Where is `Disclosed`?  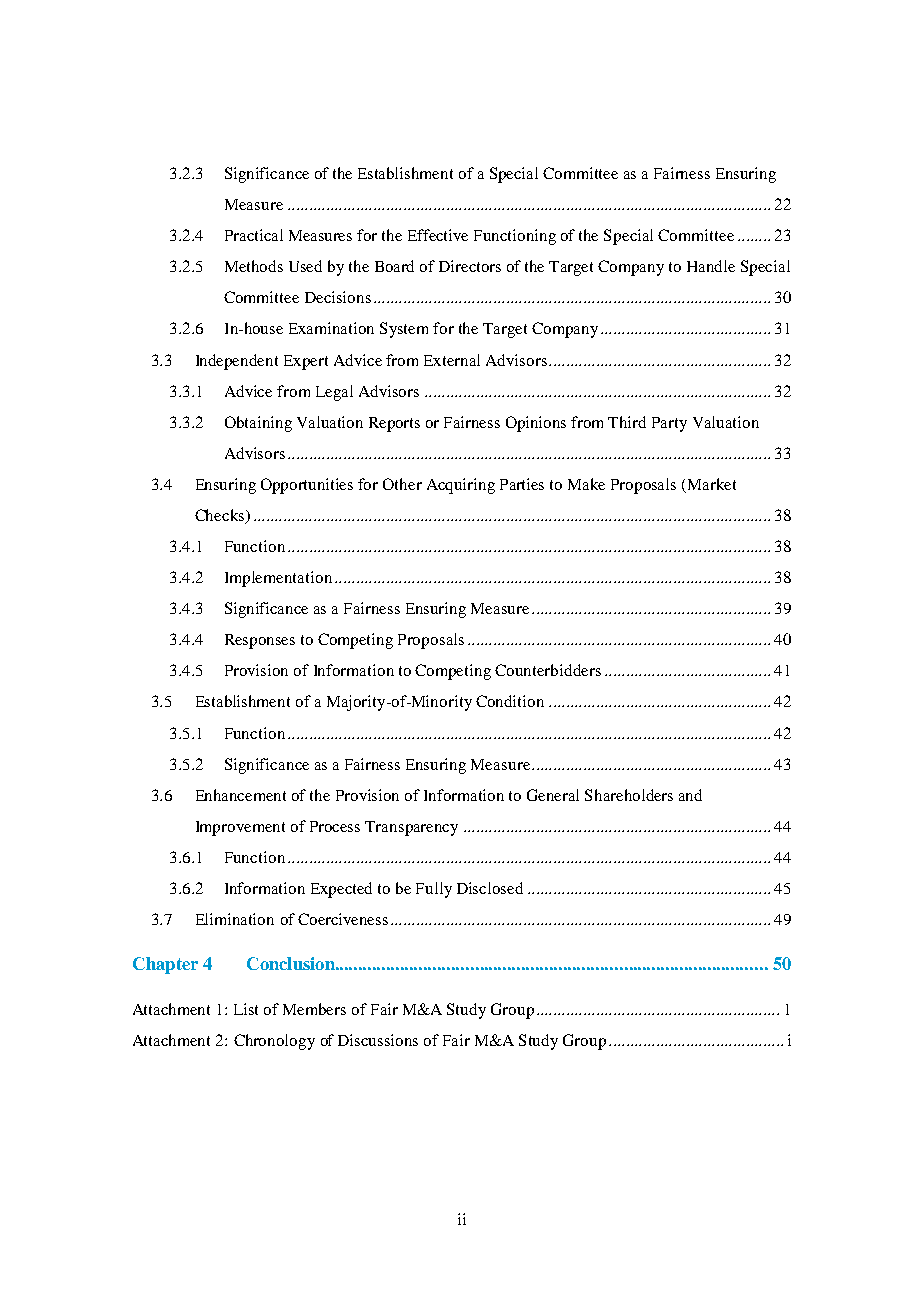 Disclosed is located at coordinates (490, 888).
